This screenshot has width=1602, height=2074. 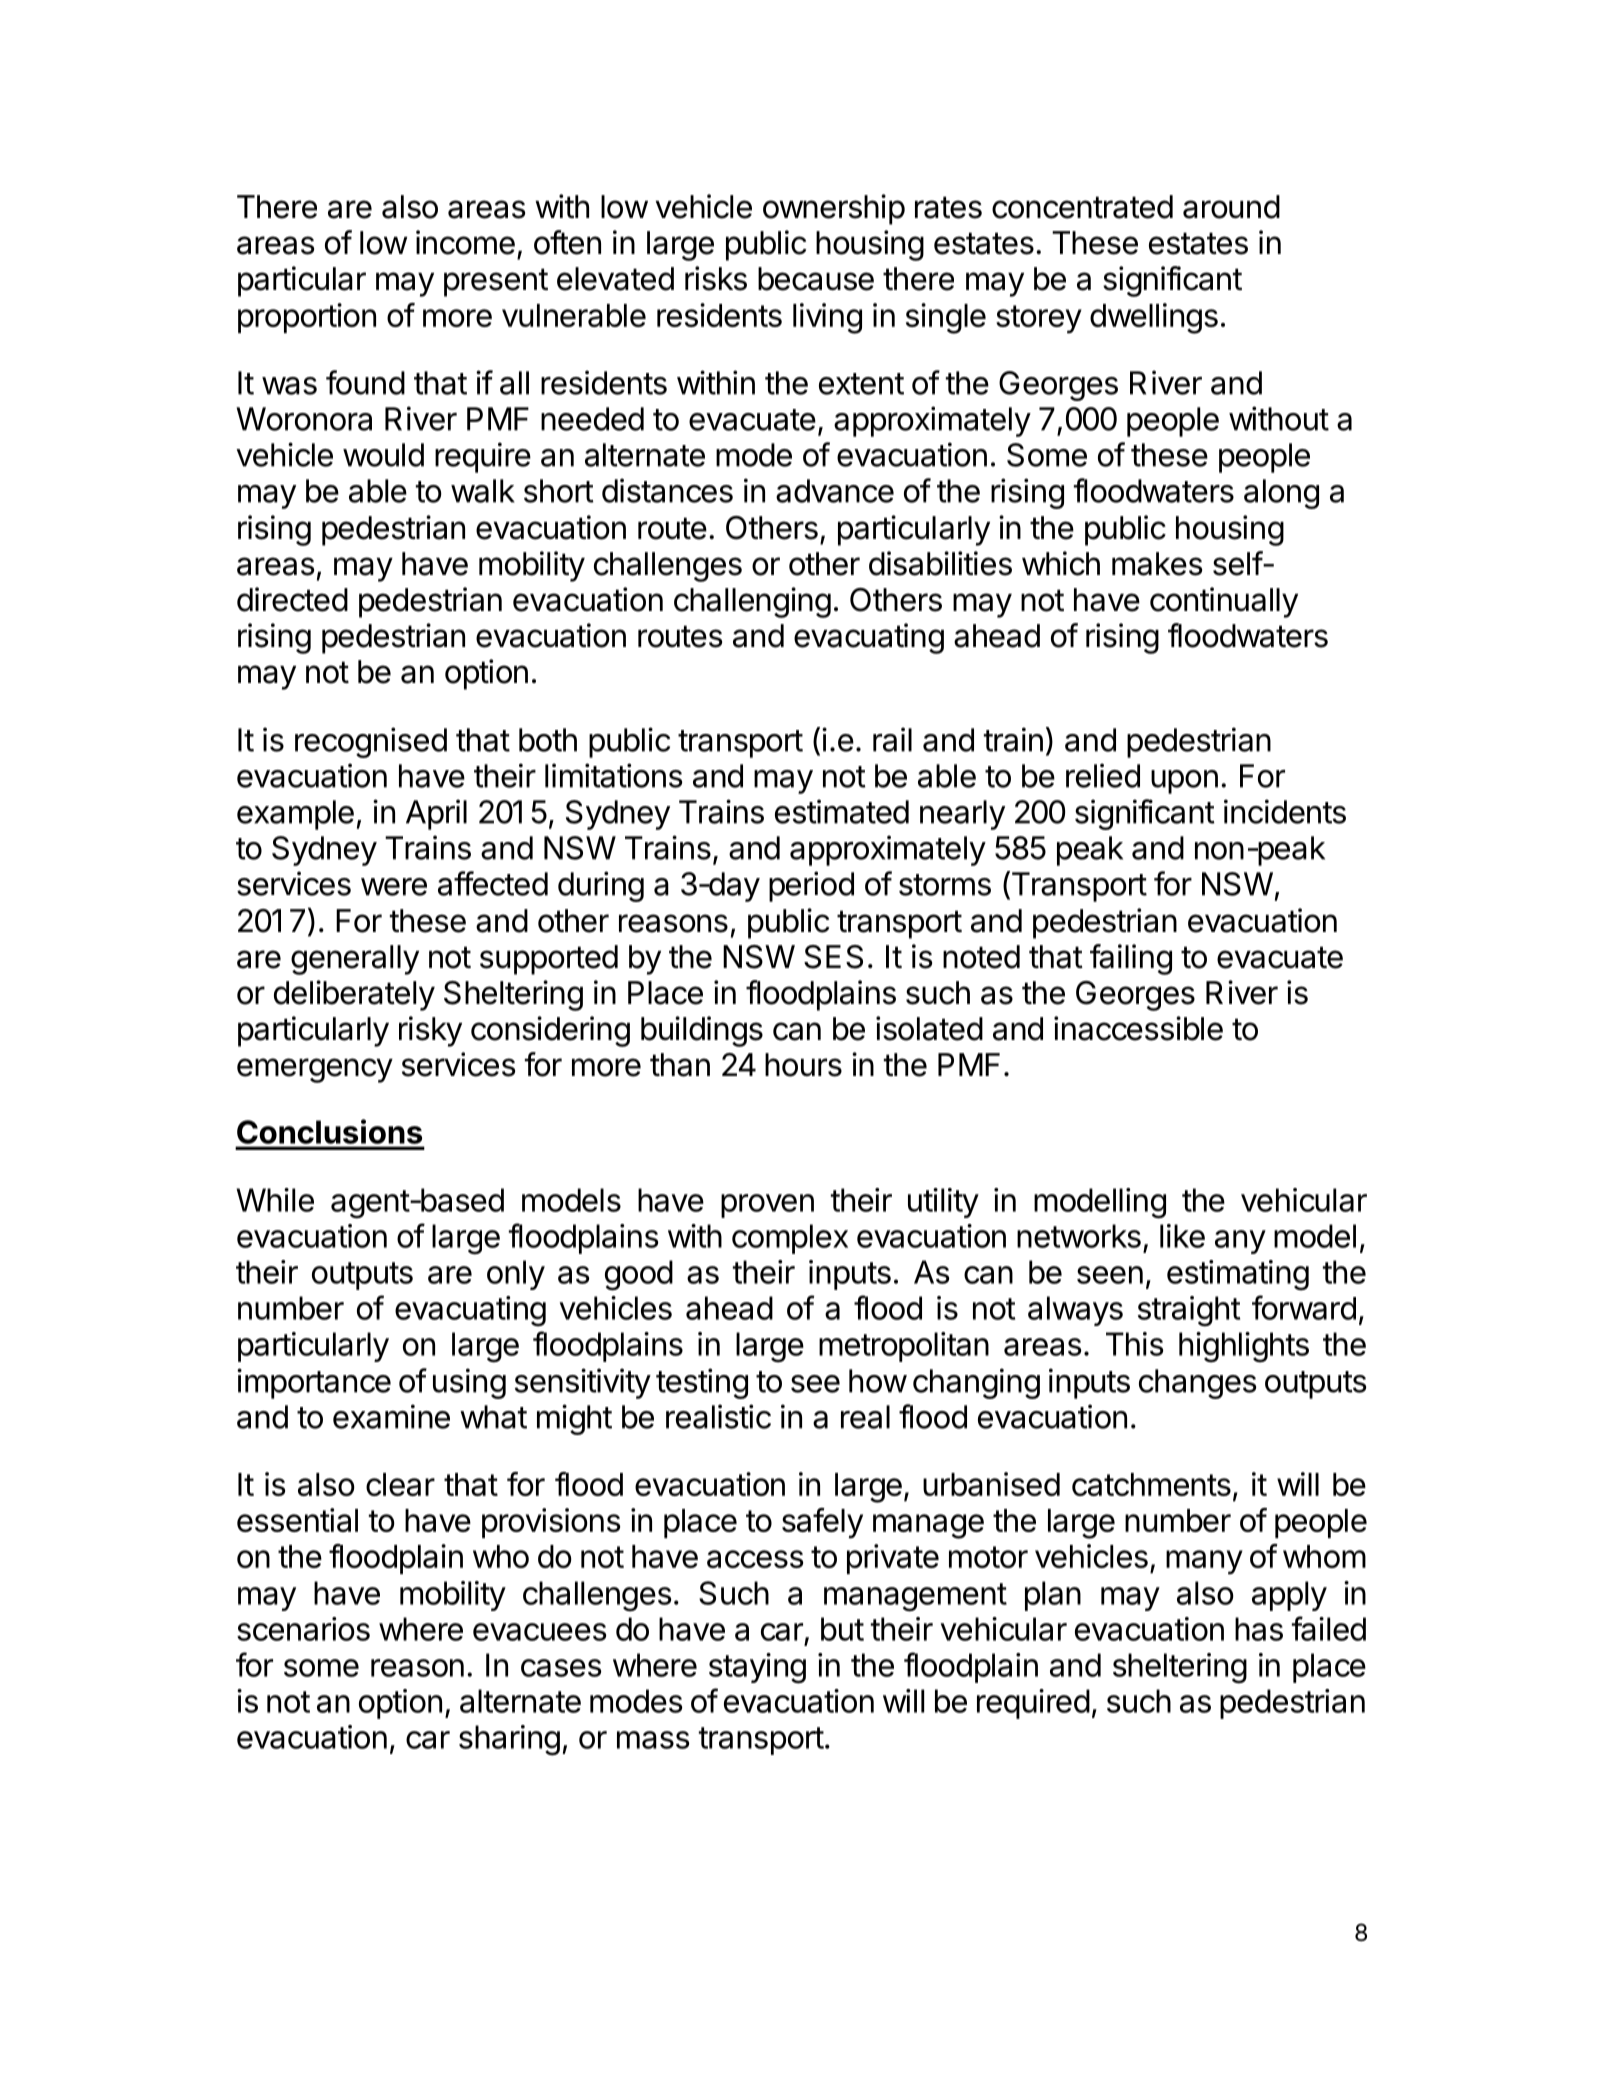 I want to click on sharing, so click(x=509, y=1740).
